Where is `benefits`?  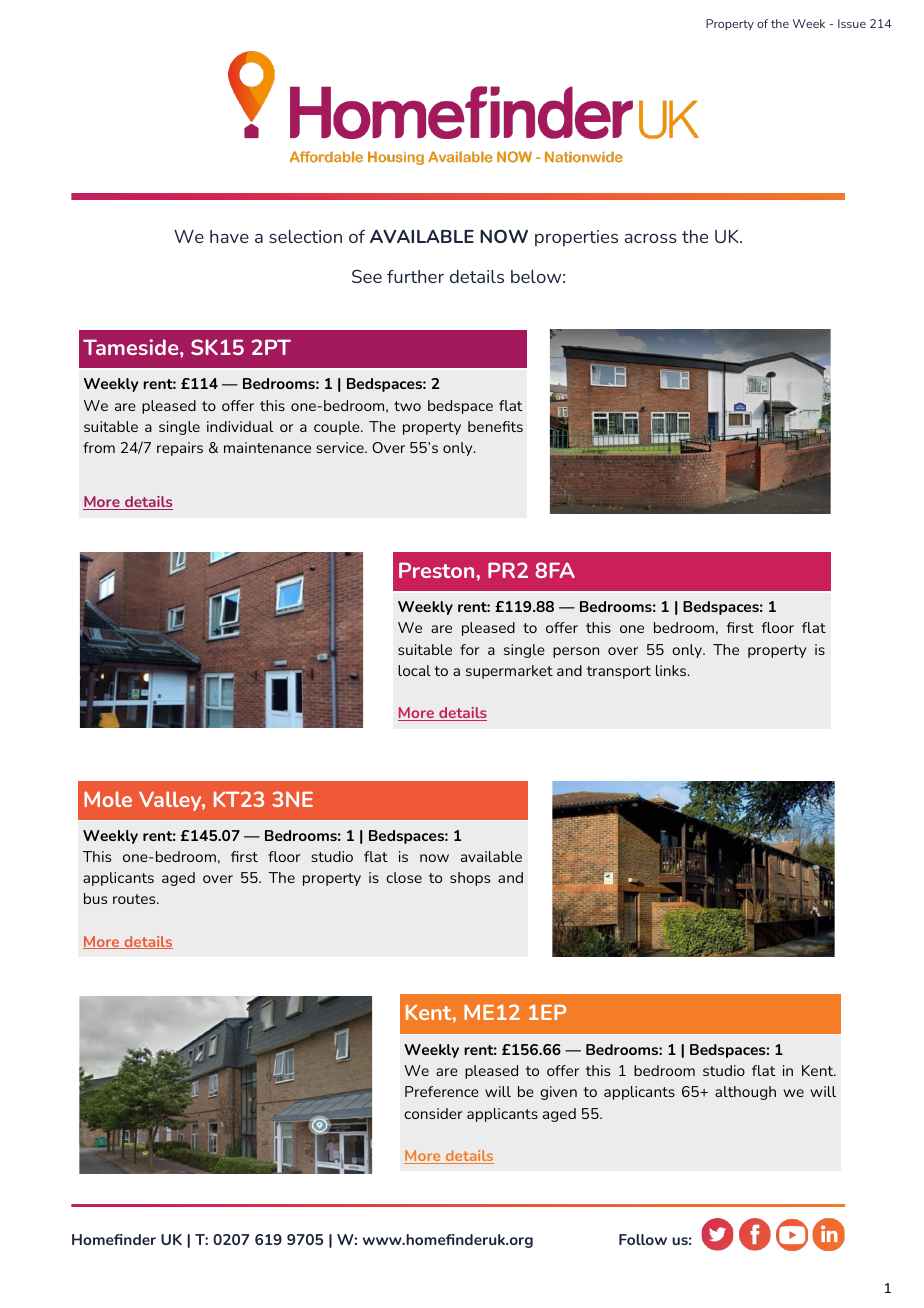 benefits is located at coordinates (495, 426).
